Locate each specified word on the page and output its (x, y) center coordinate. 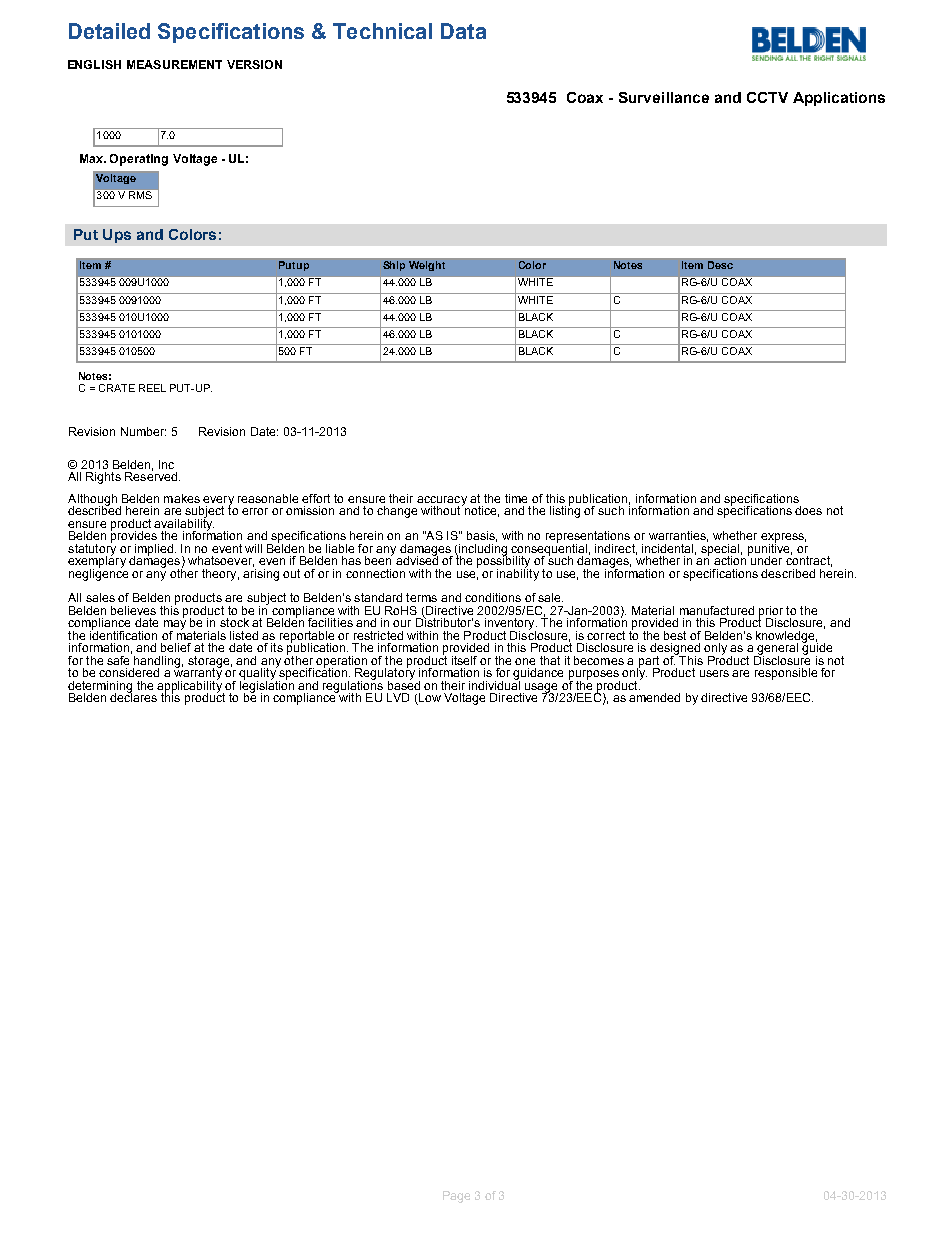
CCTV (767, 97)
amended (654, 697)
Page (456, 1197)
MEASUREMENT (174, 64)
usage (540, 689)
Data (463, 31)
